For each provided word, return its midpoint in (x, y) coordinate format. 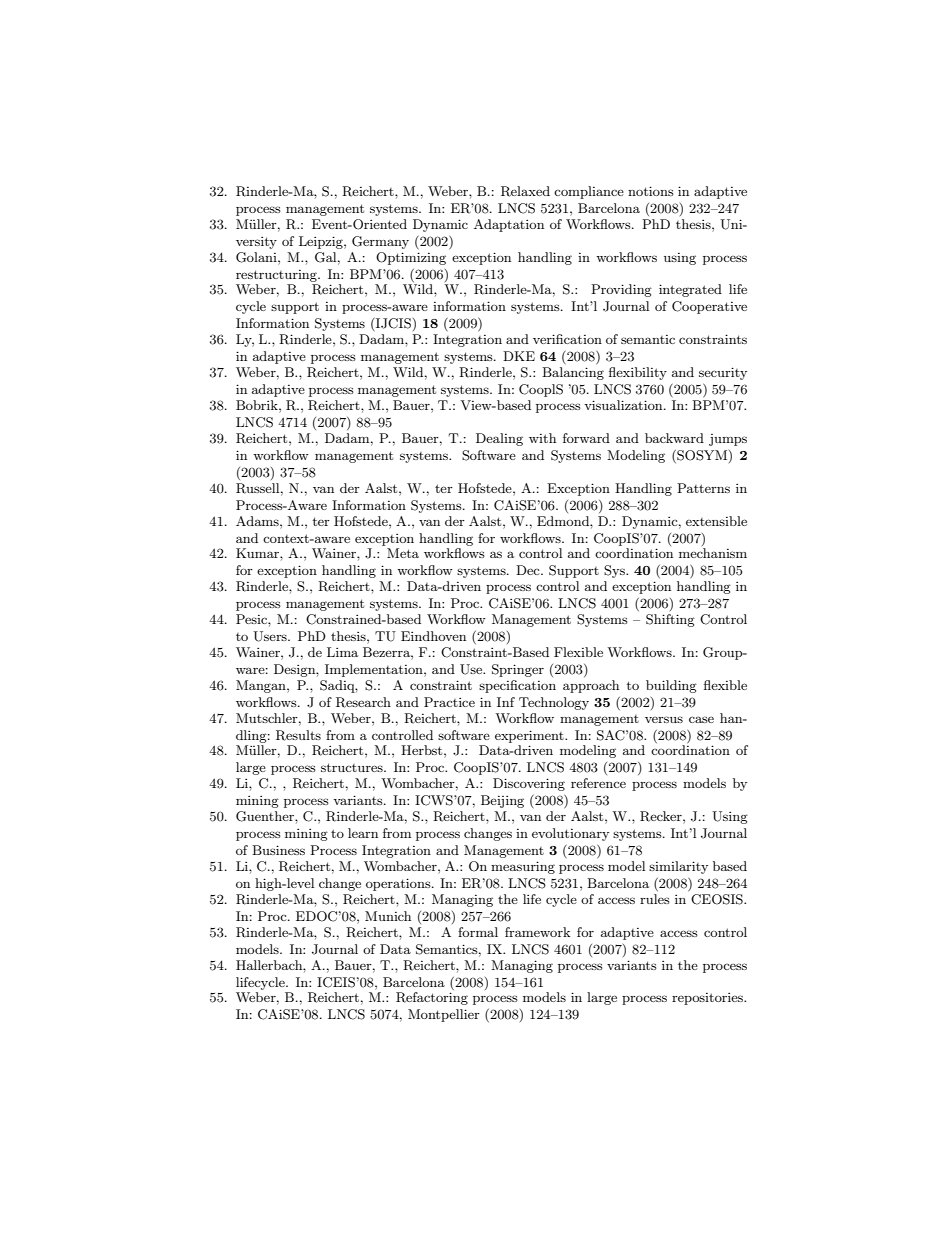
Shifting (670, 620)
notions (651, 191)
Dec (529, 570)
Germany (380, 242)
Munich (388, 916)
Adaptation (509, 225)
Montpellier (444, 1015)
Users (271, 636)
